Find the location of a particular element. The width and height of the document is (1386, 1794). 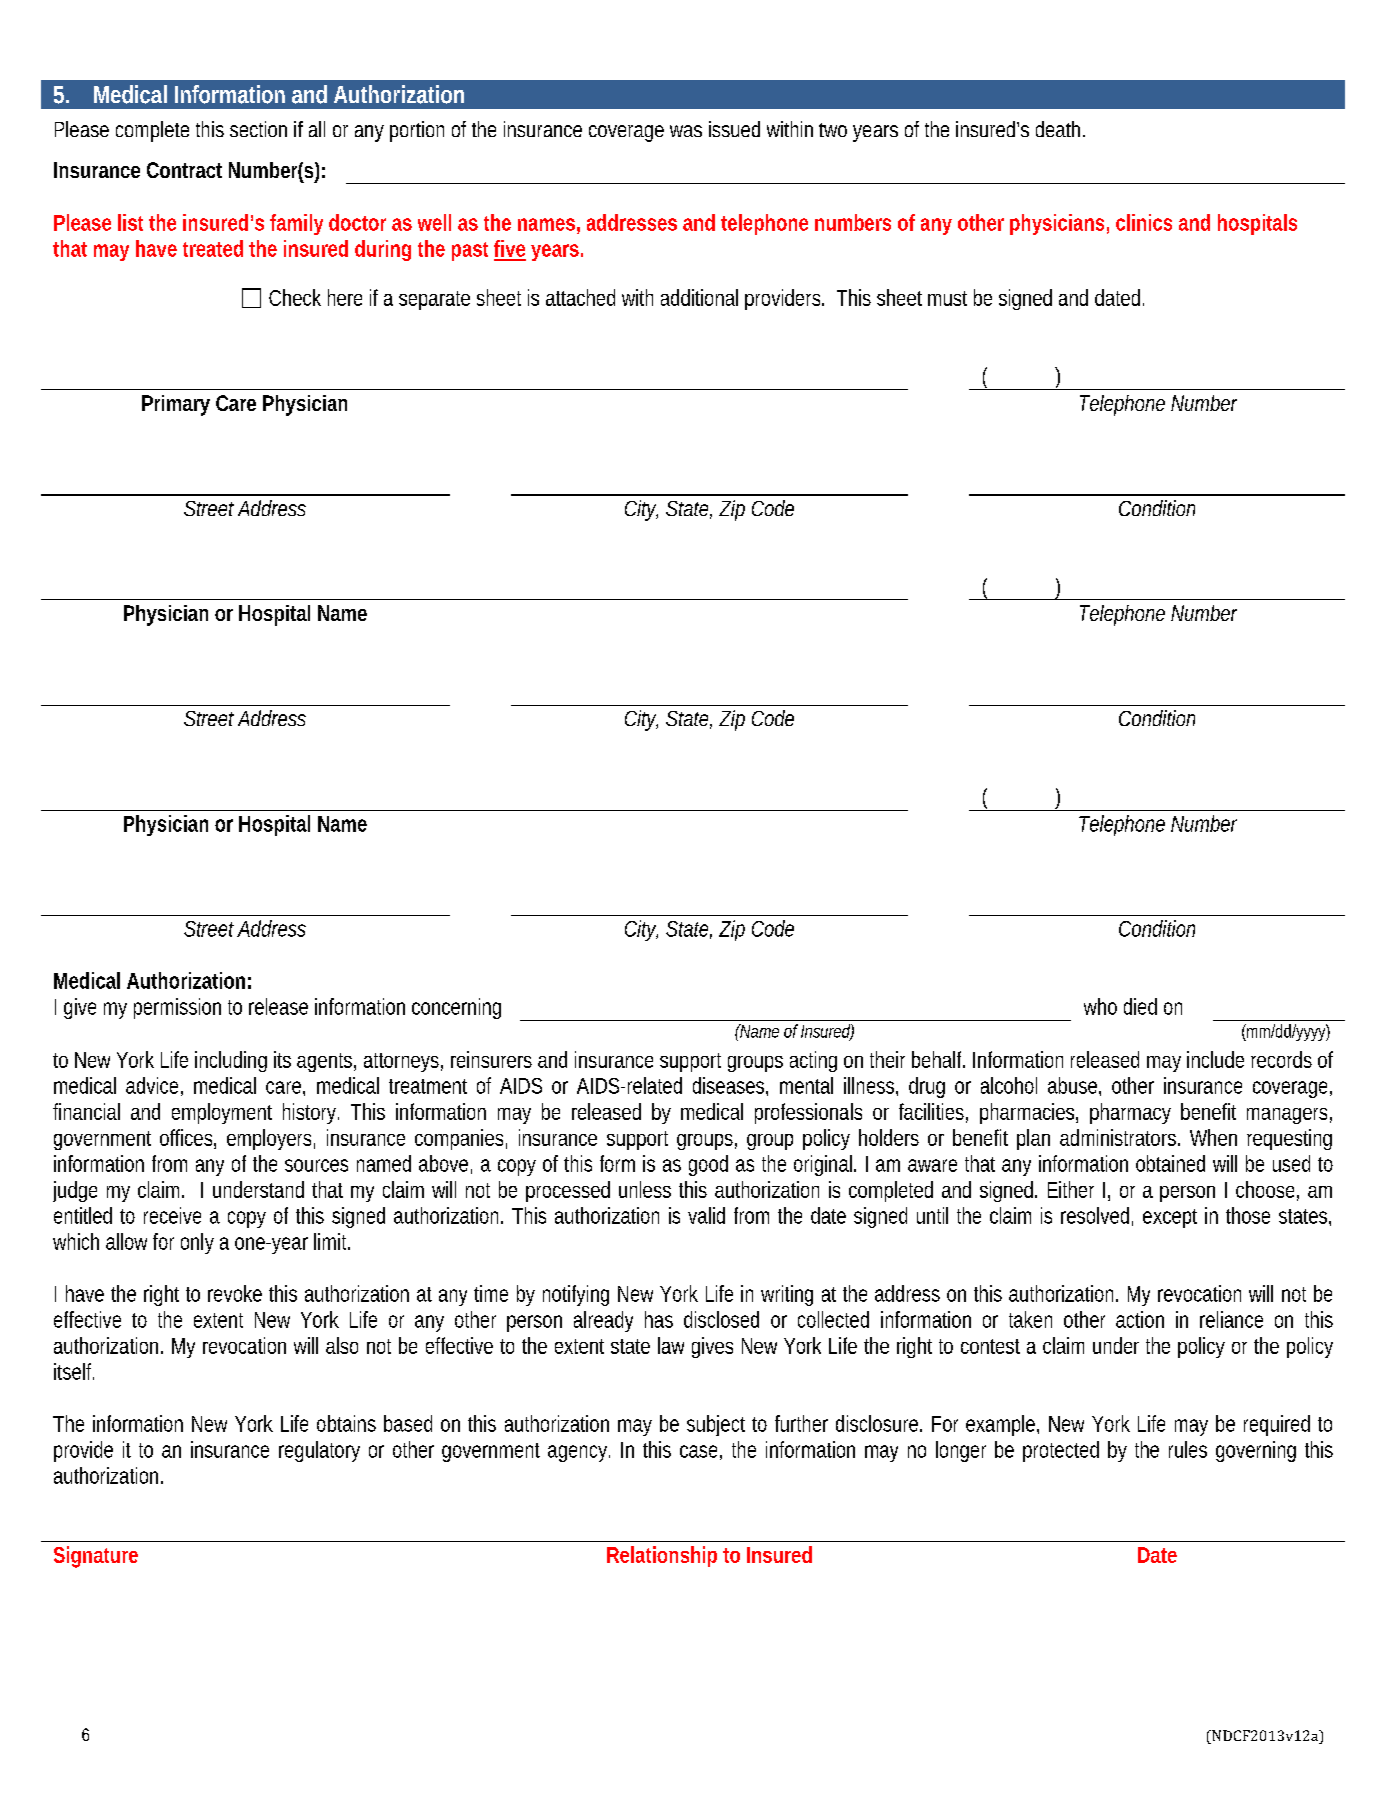

died is located at coordinates (1140, 1006).
